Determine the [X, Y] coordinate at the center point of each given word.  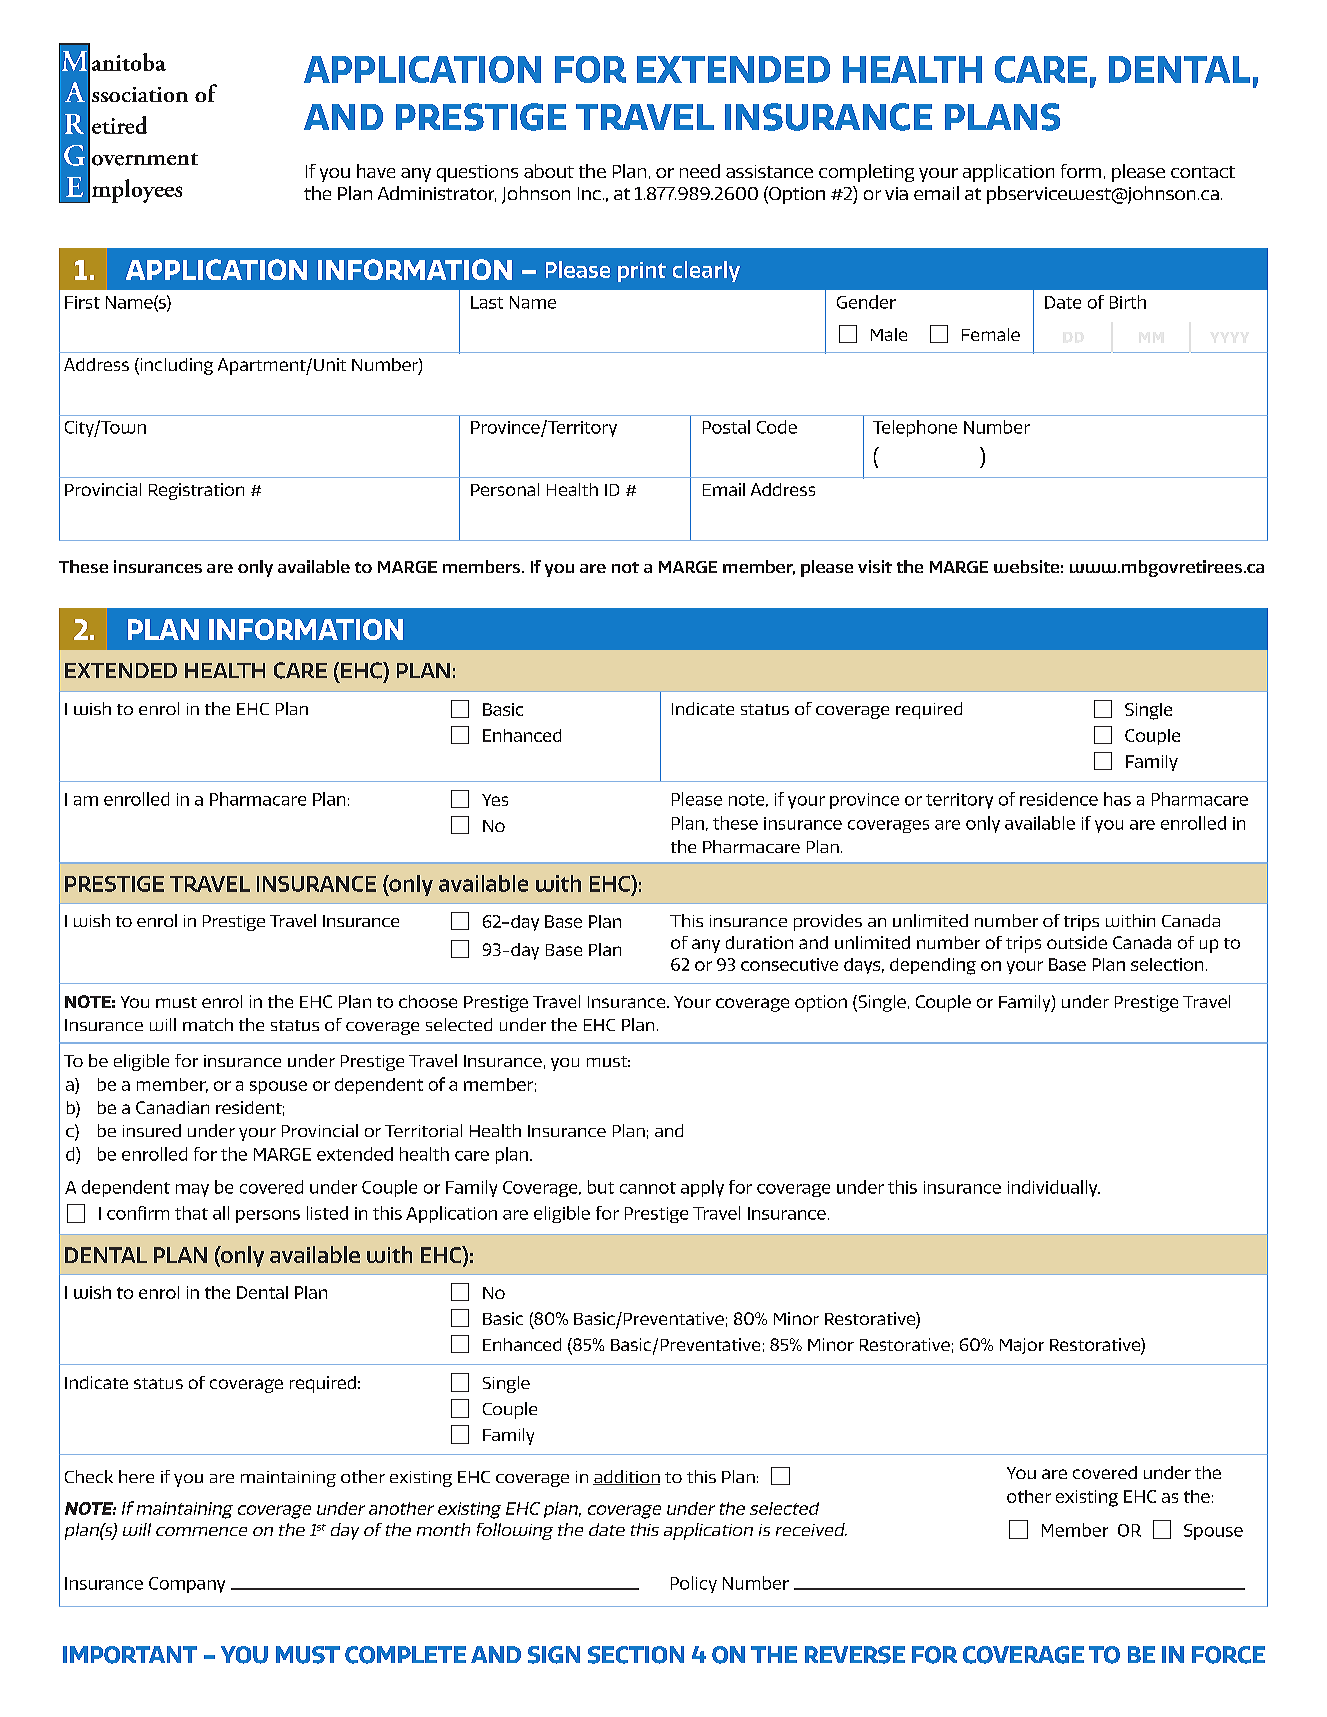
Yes [495, 800]
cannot [648, 1188]
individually [1054, 1188]
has [1117, 799]
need [700, 171]
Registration [196, 491]
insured [152, 1130]
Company [187, 1585]
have [376, 171]
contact [1203, 172]
